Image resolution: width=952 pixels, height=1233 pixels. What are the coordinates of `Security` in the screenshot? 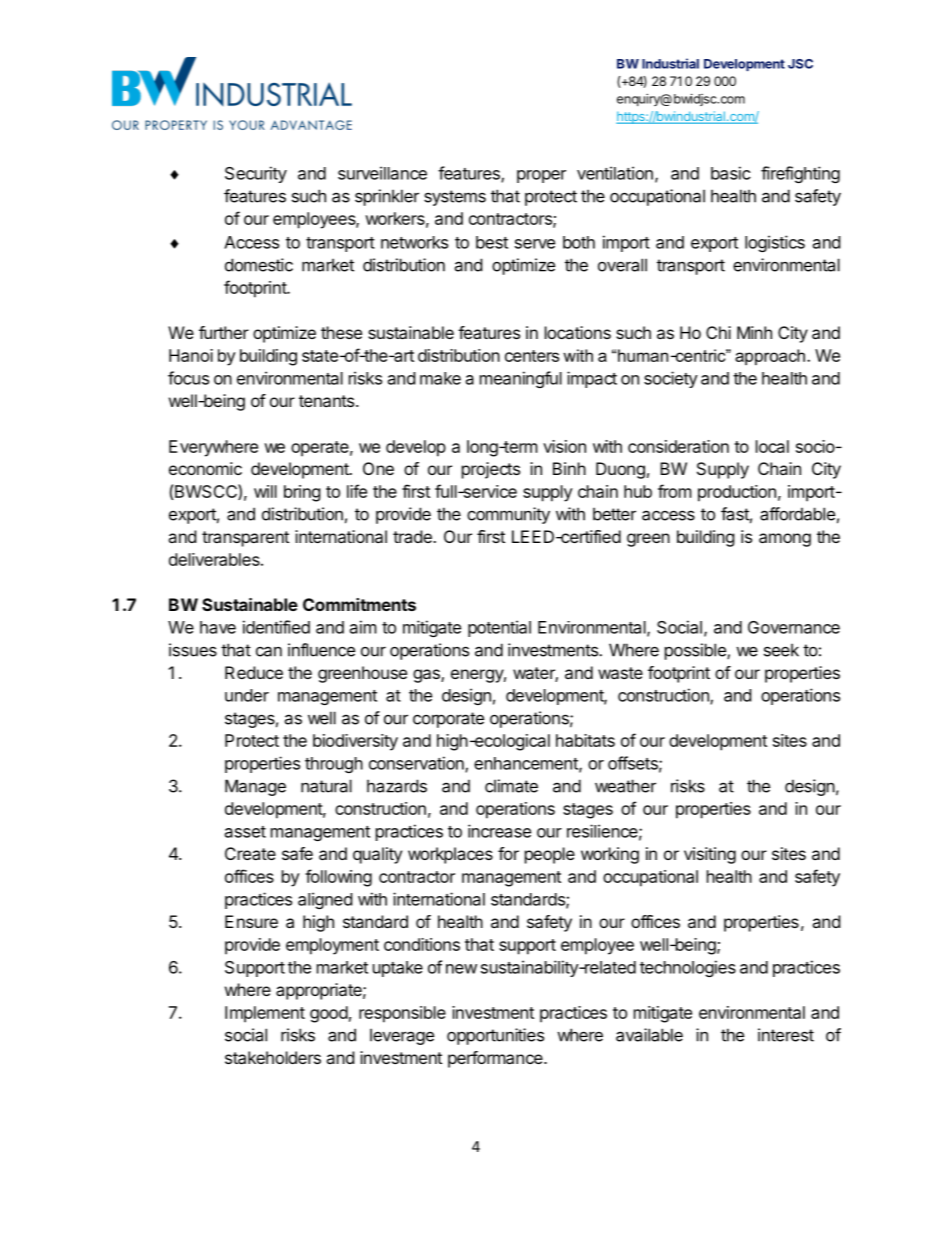 It's located at (256, 174).
